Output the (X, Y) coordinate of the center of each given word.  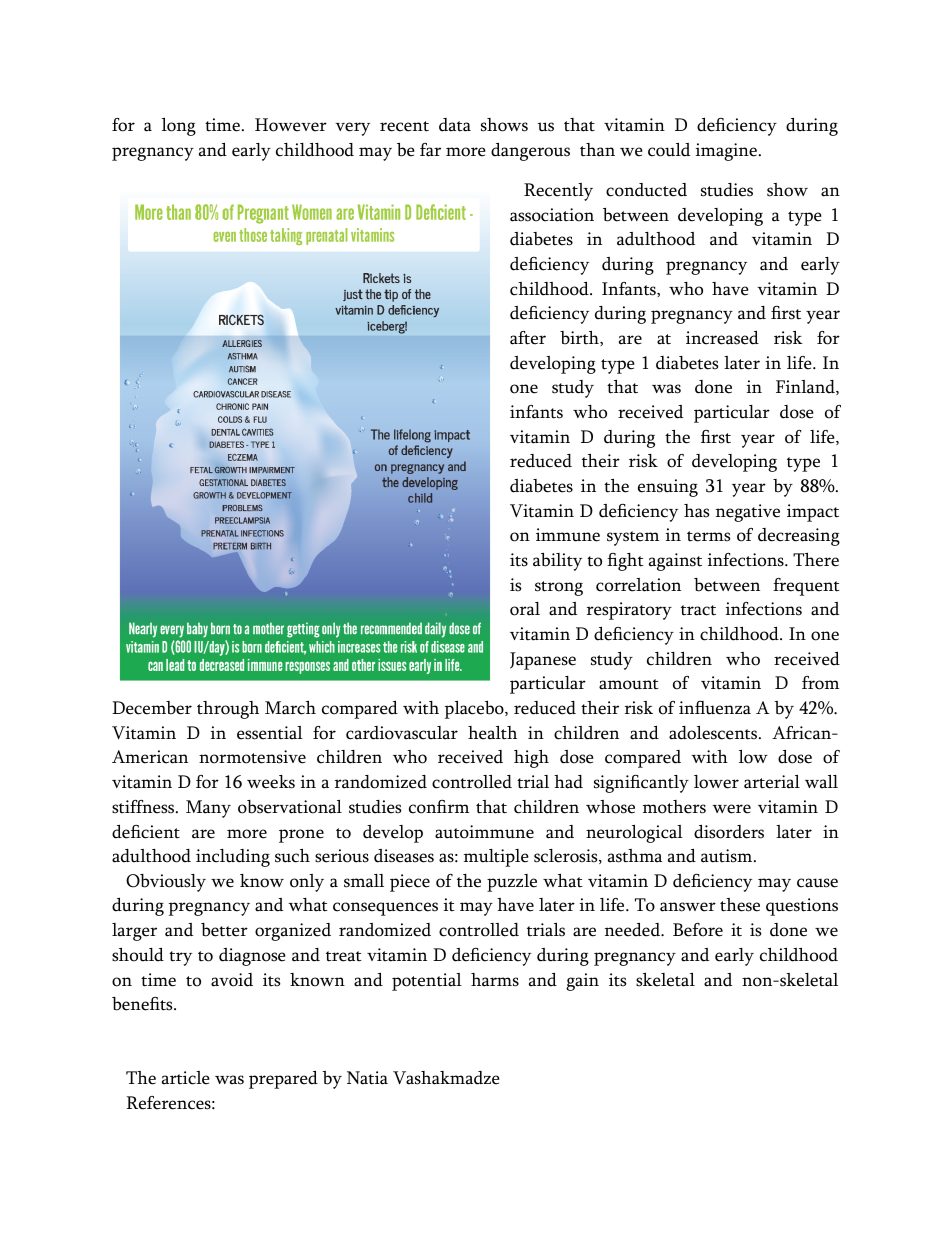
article (186, 1078)
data (455, 125)
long (179, 127)
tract (698, 610)
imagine (726, 152)
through (228, 710)
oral (525, 609)
